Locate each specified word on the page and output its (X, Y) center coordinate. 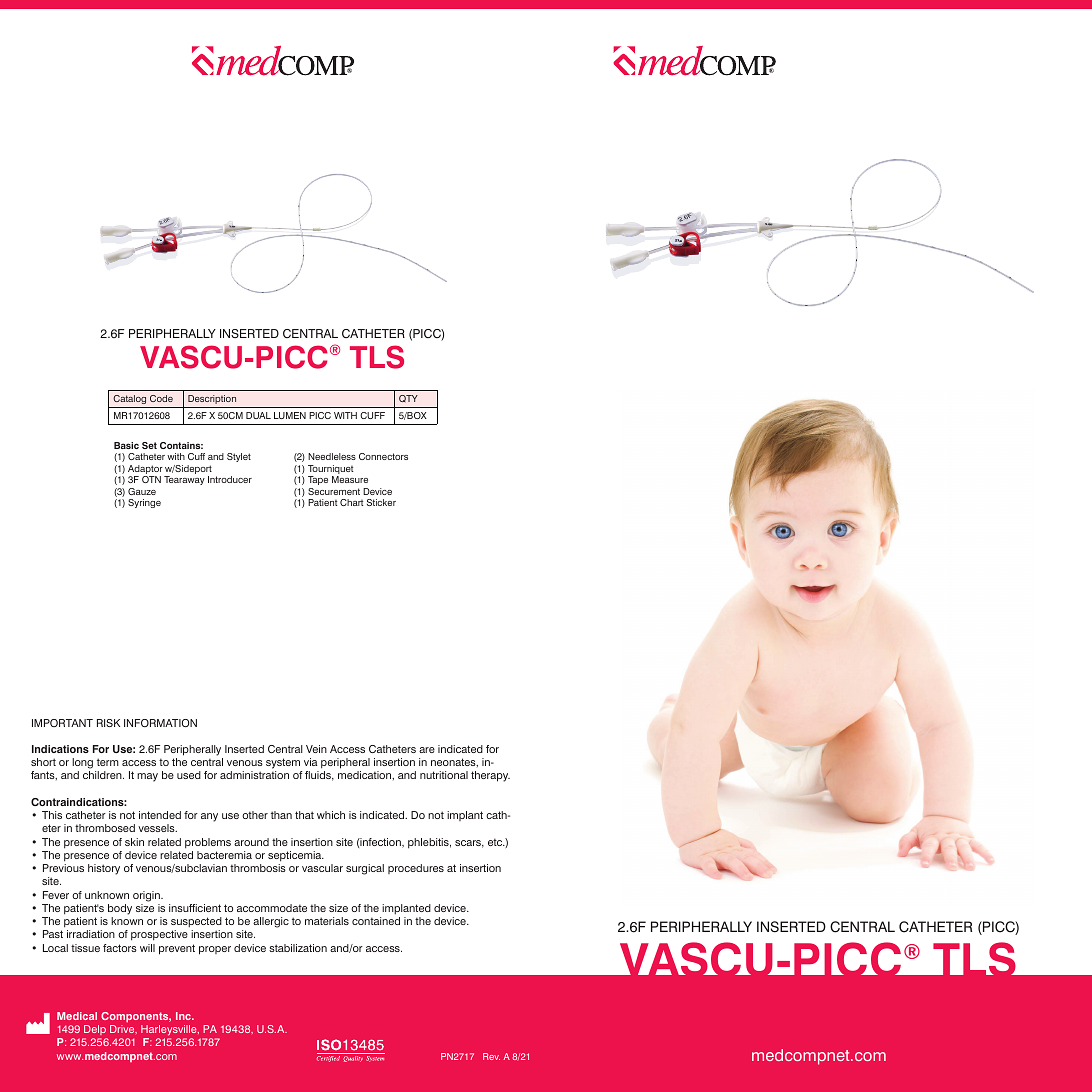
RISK (108, 723)
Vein (316, 749)
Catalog (129, 399)
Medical (77, 1016)
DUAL (258, 415)
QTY (408, 398)
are (427, 750)
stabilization (298, 948)
